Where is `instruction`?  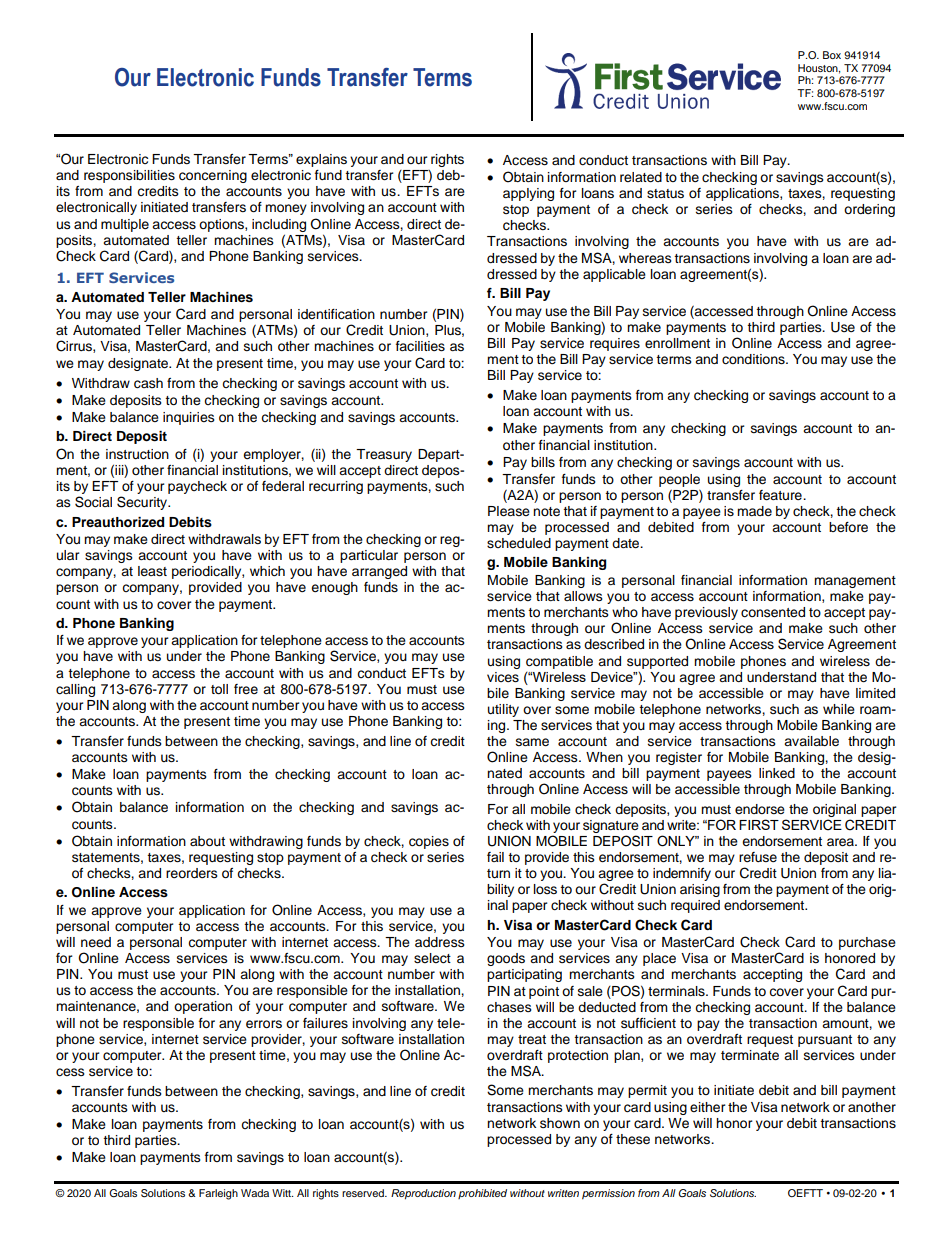
instruction is located at coordinates (137, 454).
